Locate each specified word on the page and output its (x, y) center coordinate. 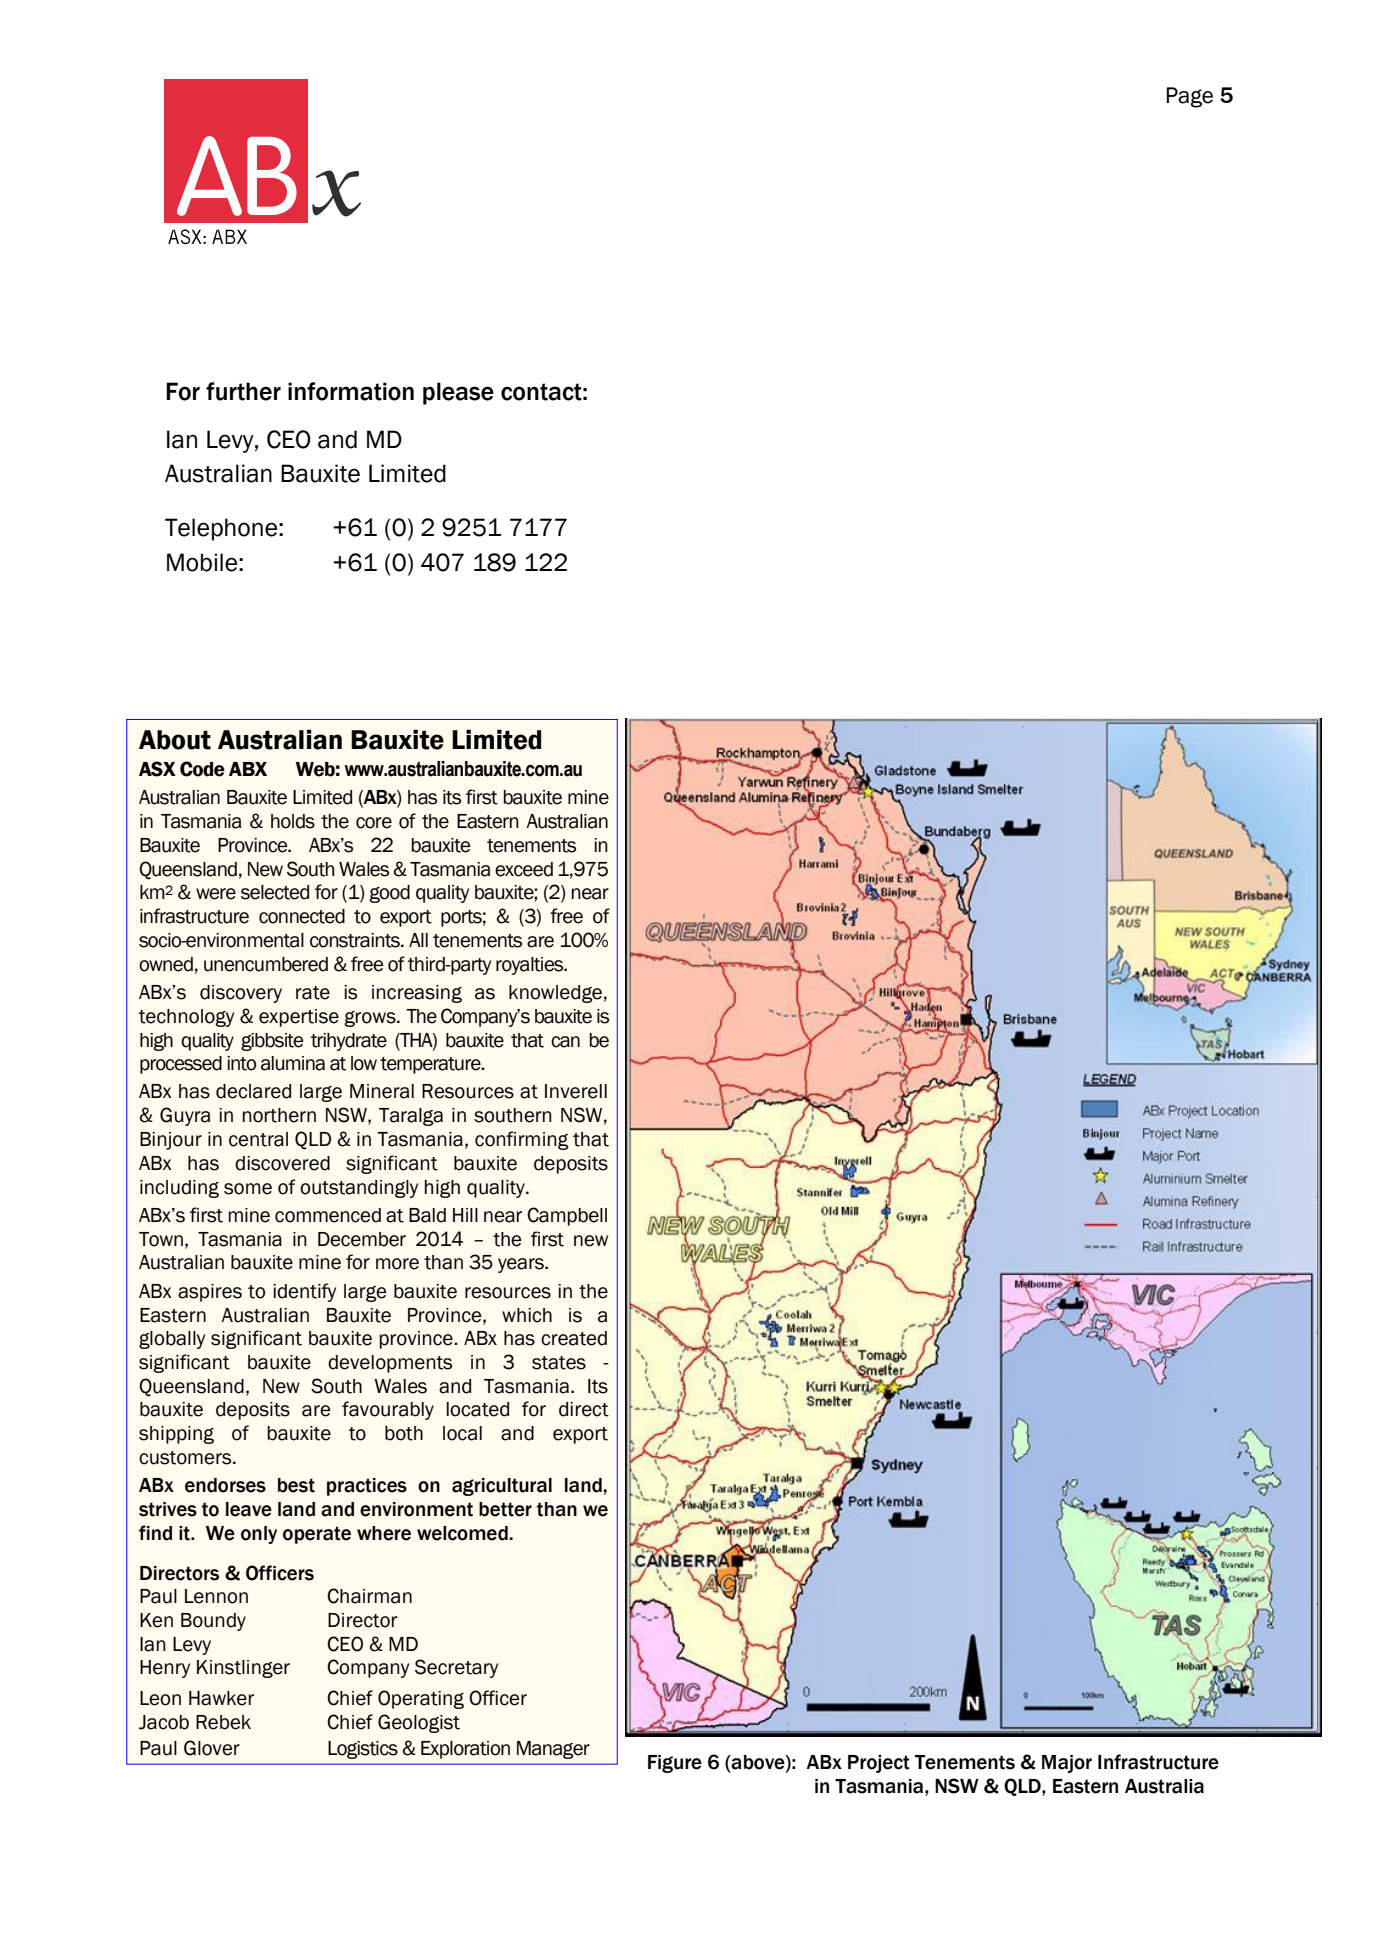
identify (304, 1292)
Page (1190, 97)
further (243, 391)
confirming (521, 1140)
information (351, 391)
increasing (417, 994)
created (574, 1338)
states (559, 1363)
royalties (531, 966)
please (458, 393)
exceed (524, 869)
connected (302, 916)
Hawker (221, 1698)
